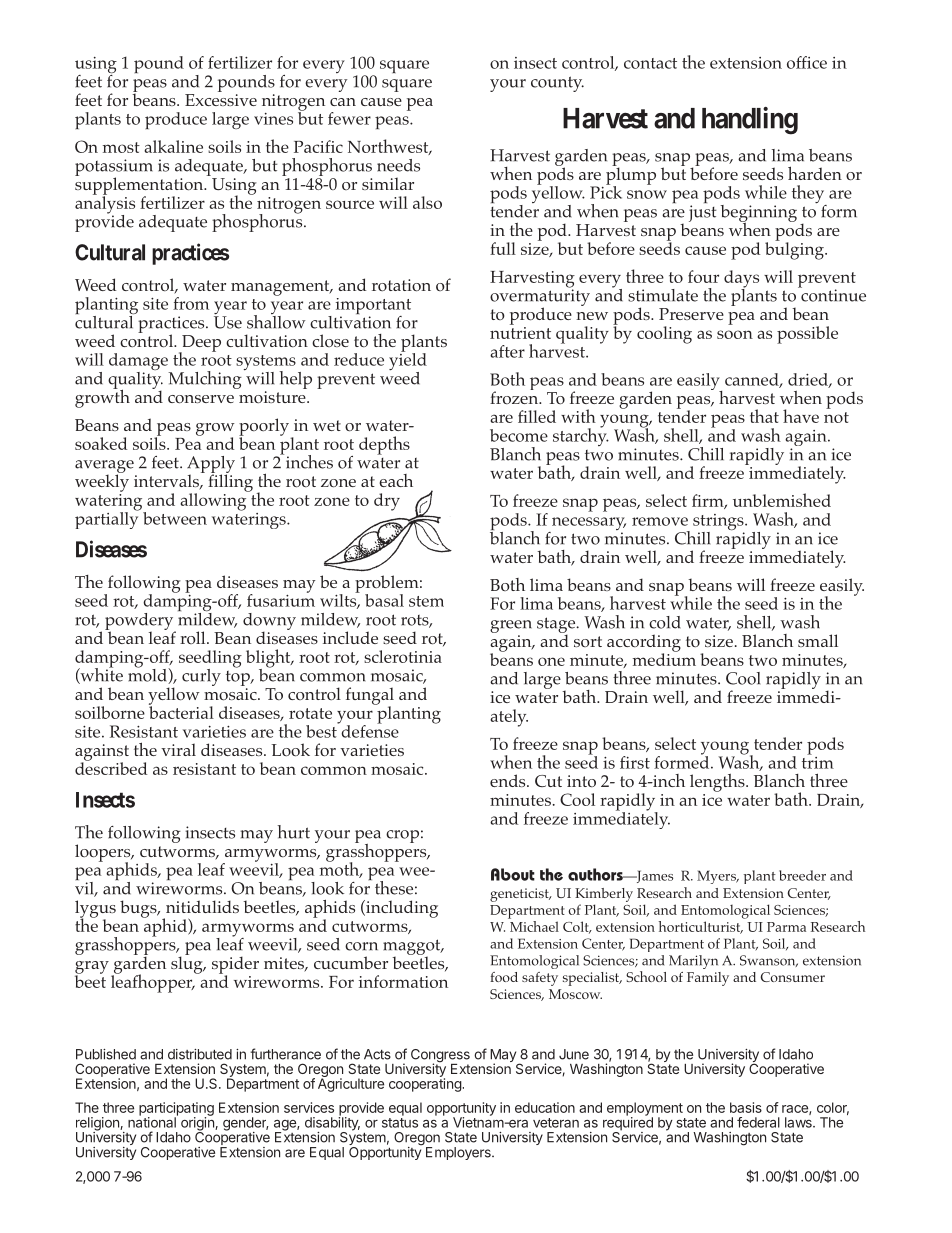 This screenshot has height=1233, width=952. I want to click on Excessive, so click(221, 100).
